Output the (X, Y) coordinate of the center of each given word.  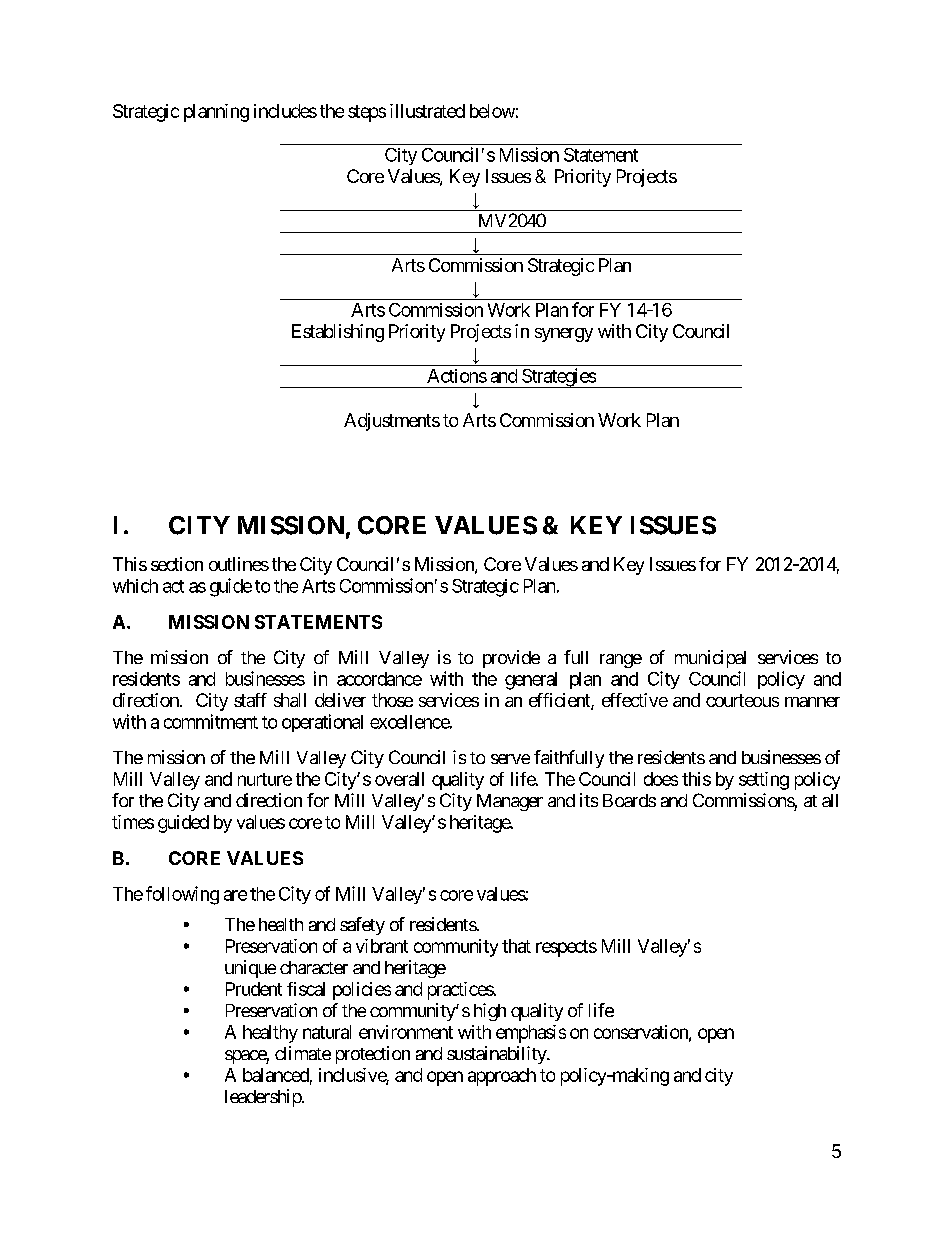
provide (511, 659)
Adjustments (392, 422)
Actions (457, 376)
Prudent (254, 989)
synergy (564, 335)
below (492, 111)
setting (764, 781)
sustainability (497, 1055)
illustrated (427, 111)
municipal (710, 659)
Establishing (338, 333)
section (177, 564)
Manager (510, 802)
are (235, 895)
